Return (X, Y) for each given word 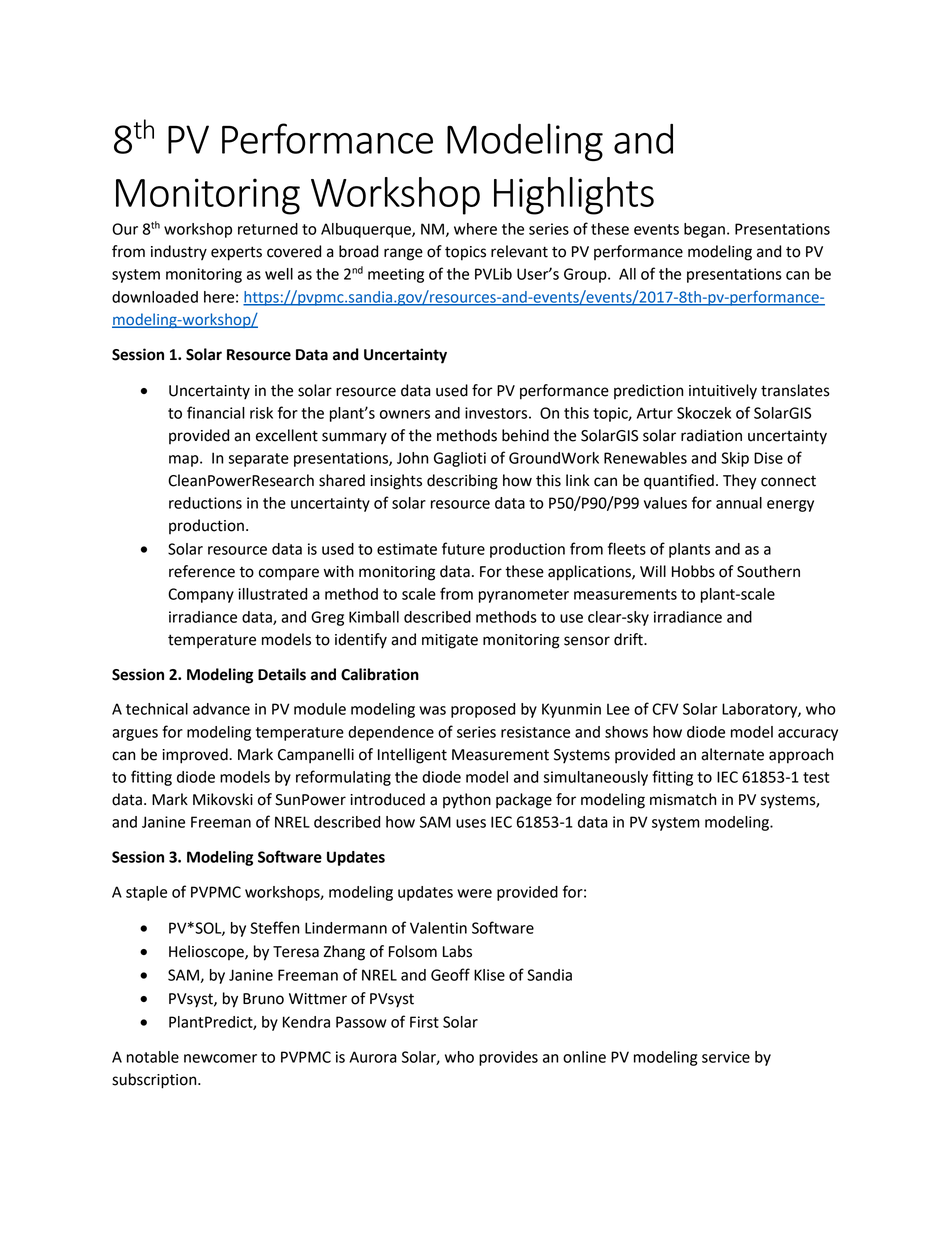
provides (508, 1058)
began (704, 230)
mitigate (450, 641)
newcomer (220, 1058)
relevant (519, 251)
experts (236, 253)
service (726, 1057)
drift (629, 639)
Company (201, 595)
